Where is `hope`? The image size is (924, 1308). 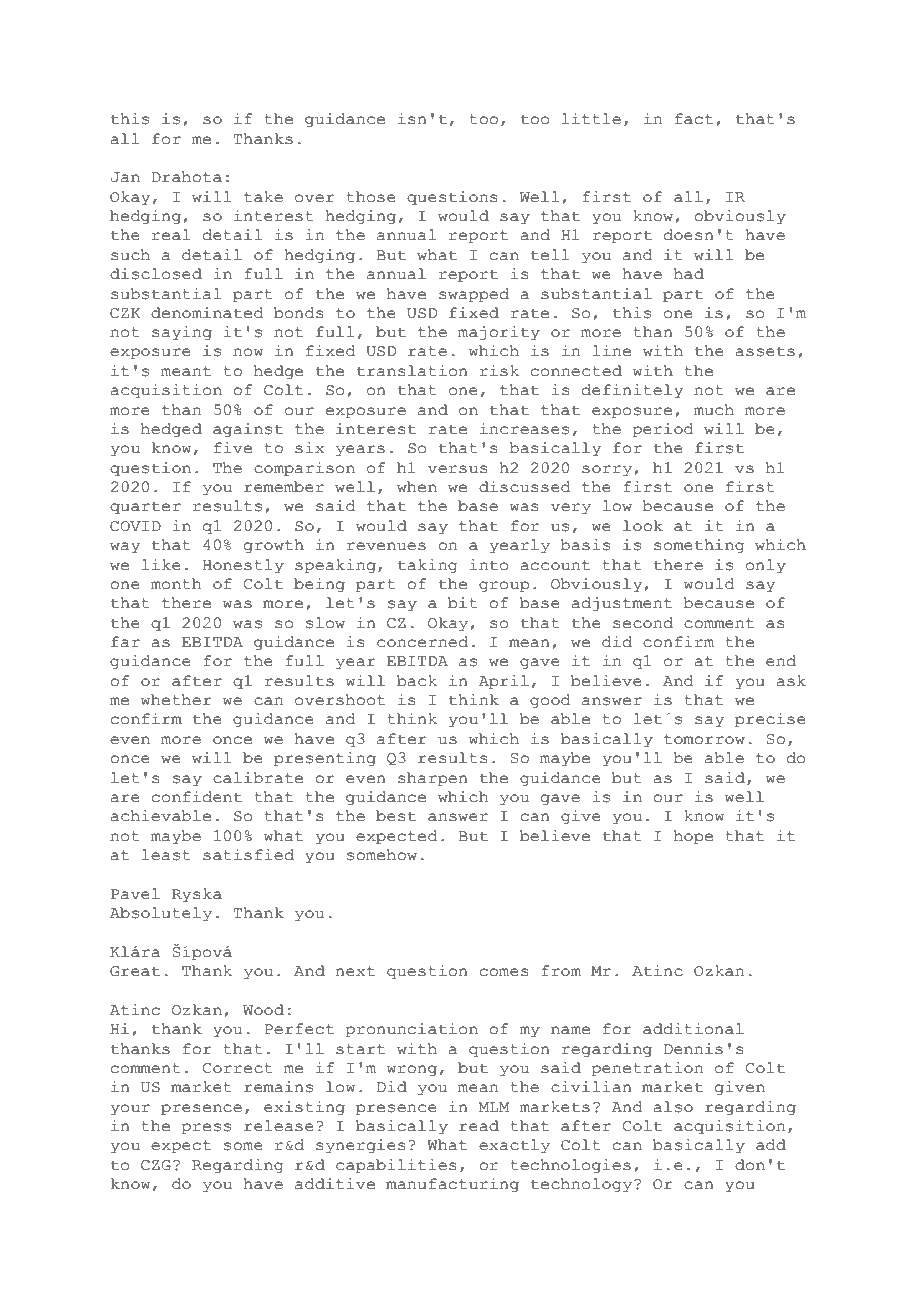 hope is located at coordinates (693, 837).
